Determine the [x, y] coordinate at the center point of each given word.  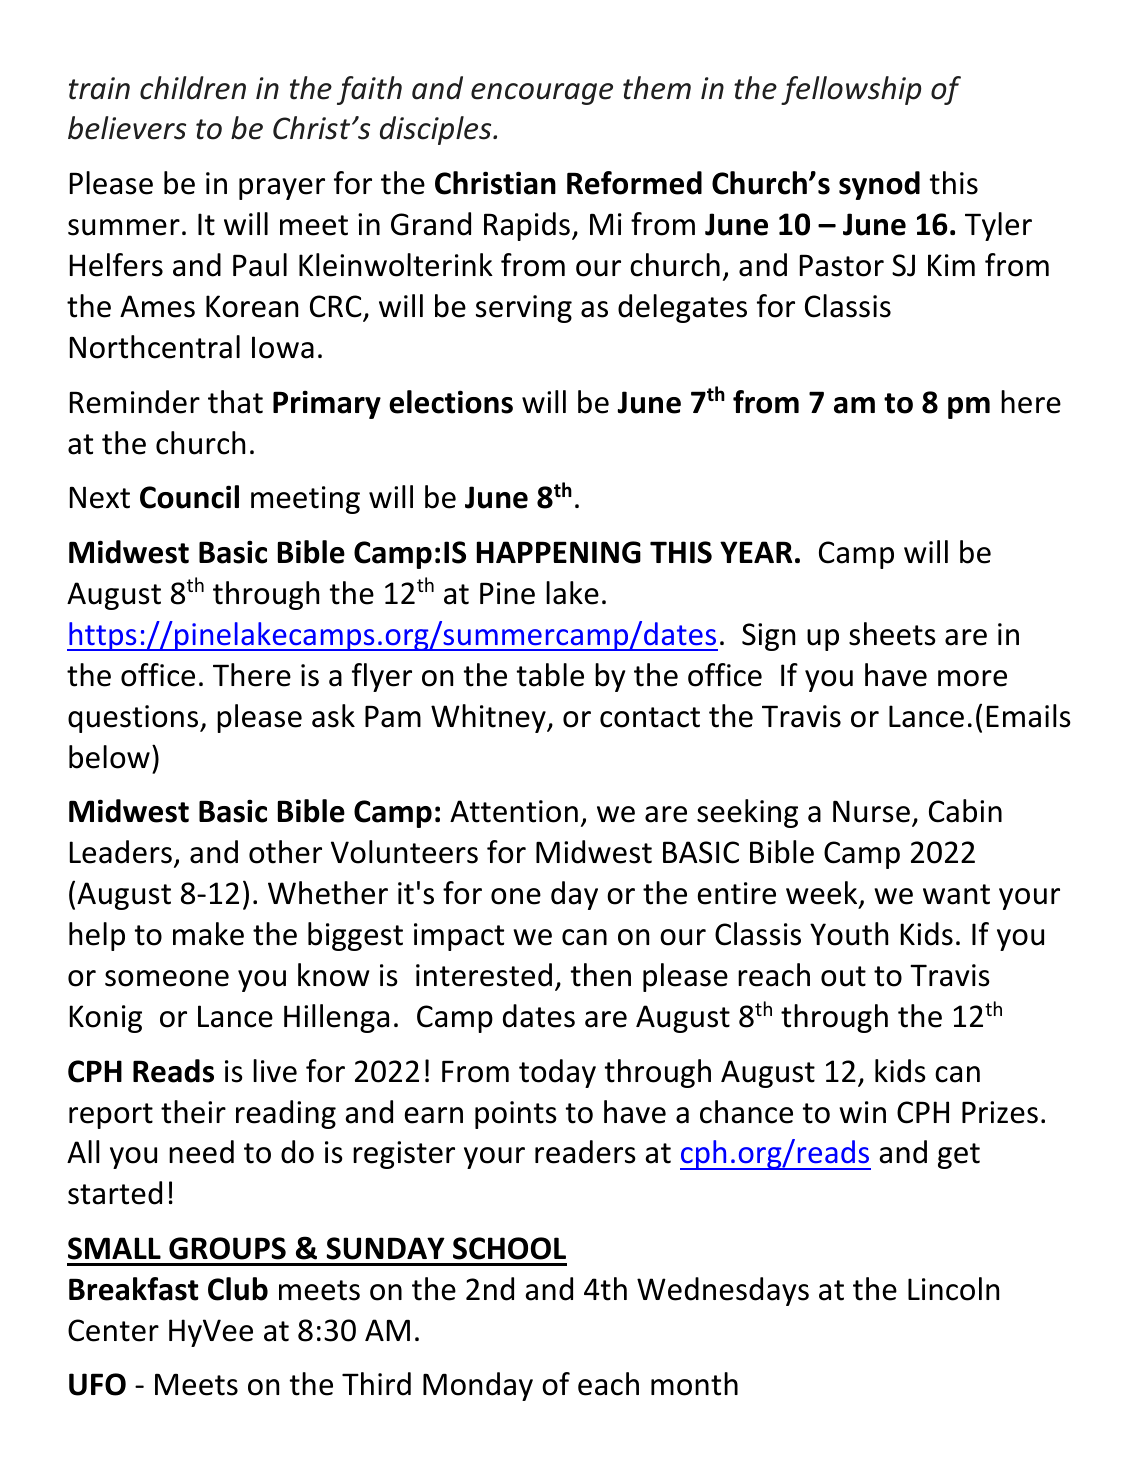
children [193, 88]
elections [451, 402]
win [862, 1112]
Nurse [871, 811]
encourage [542, 94]
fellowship [851, 90]
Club [238, 1289]
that [235, 402]
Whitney [489, 718]
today [557, 1073]
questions [134, 719]
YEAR [756, 552]
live [275, 1071]
